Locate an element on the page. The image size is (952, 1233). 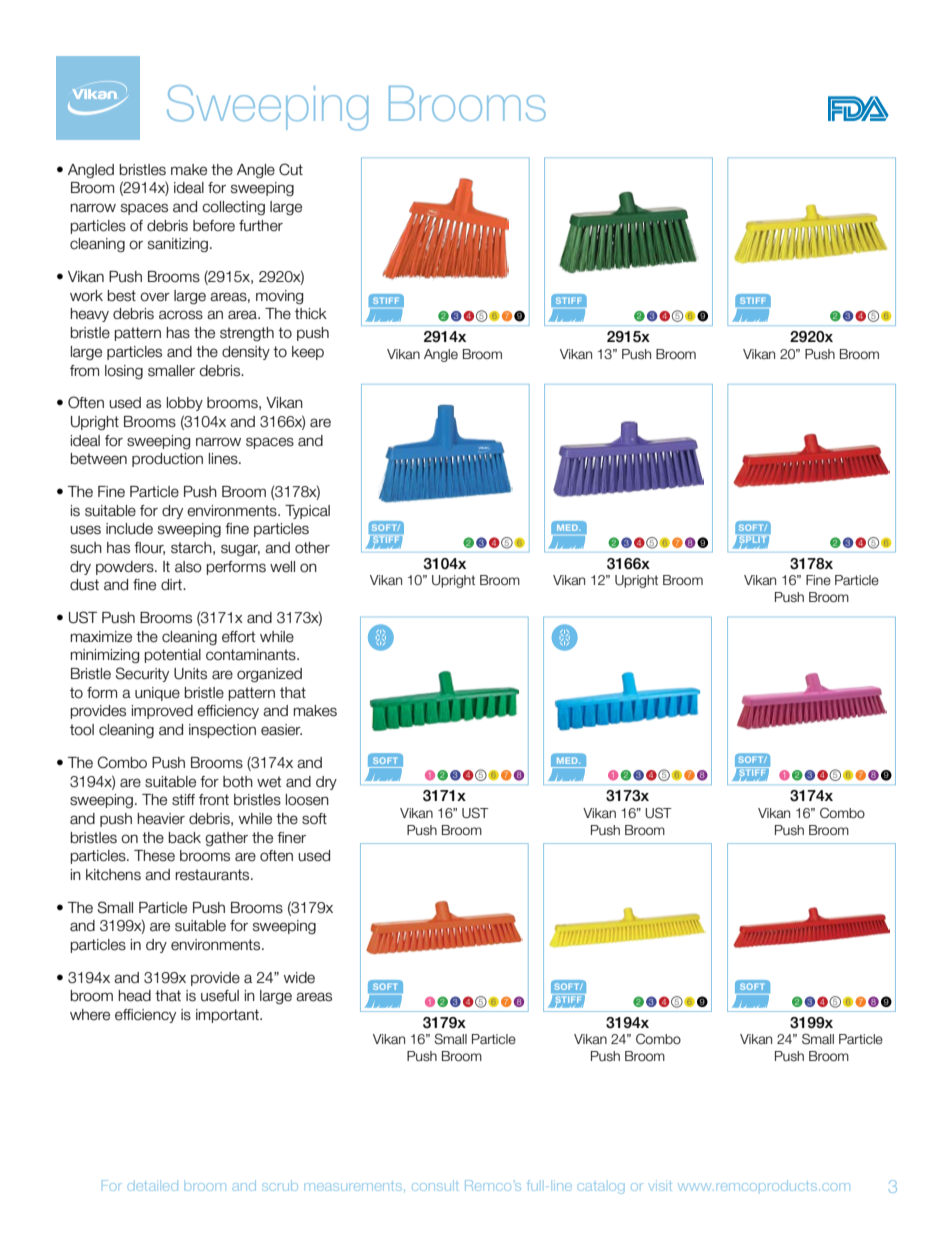
detailed is located at coordinates (153, 1186).
